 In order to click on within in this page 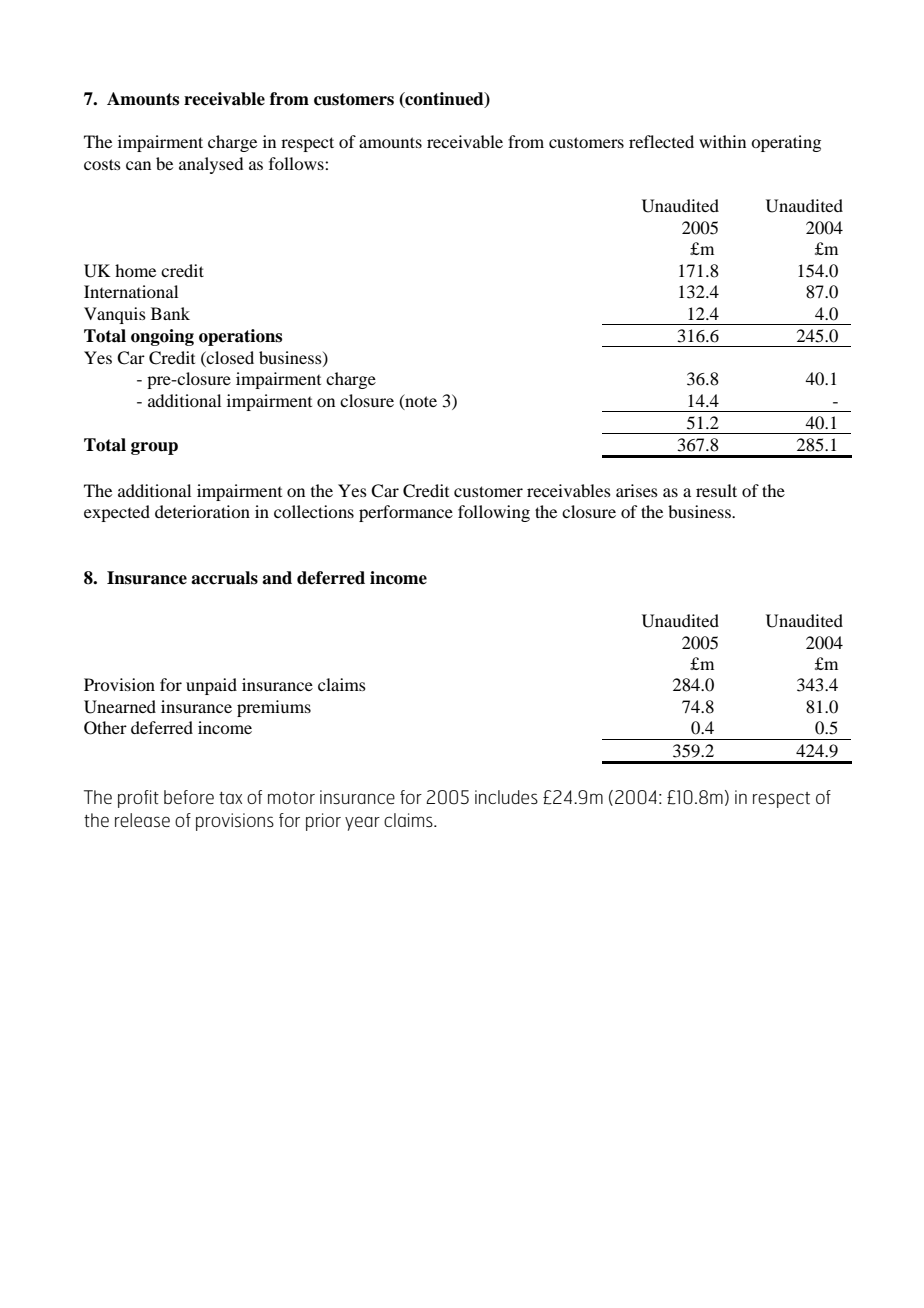, I will do `click(722, 141)`.
